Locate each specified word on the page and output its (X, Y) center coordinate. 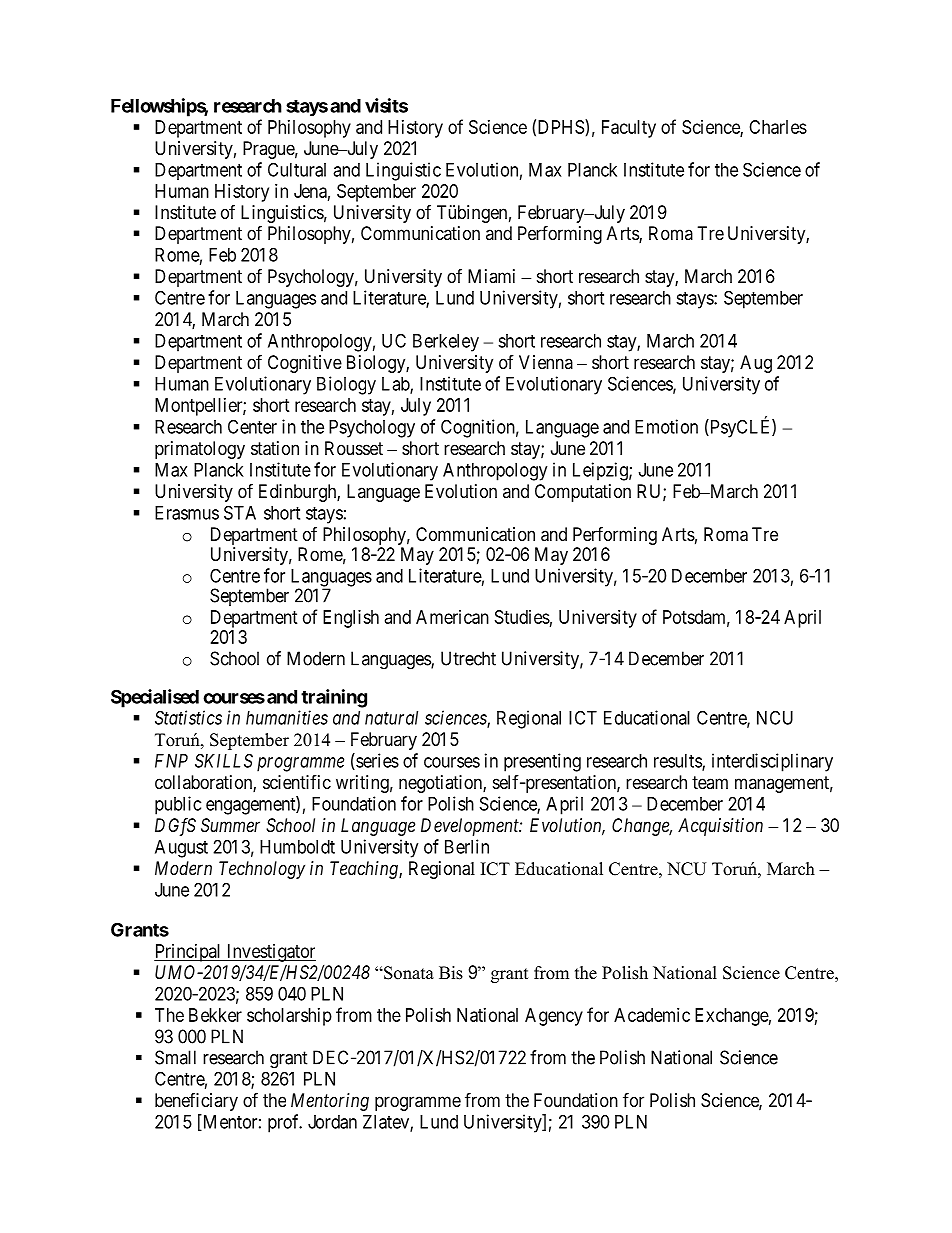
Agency (554, 1017)
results (678, 762)
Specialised (155, 698)
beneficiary (196, 1102)
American (452, 617)
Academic (652, 1015)
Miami (491, 276)
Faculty (629, 129)
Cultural (297, 169)
